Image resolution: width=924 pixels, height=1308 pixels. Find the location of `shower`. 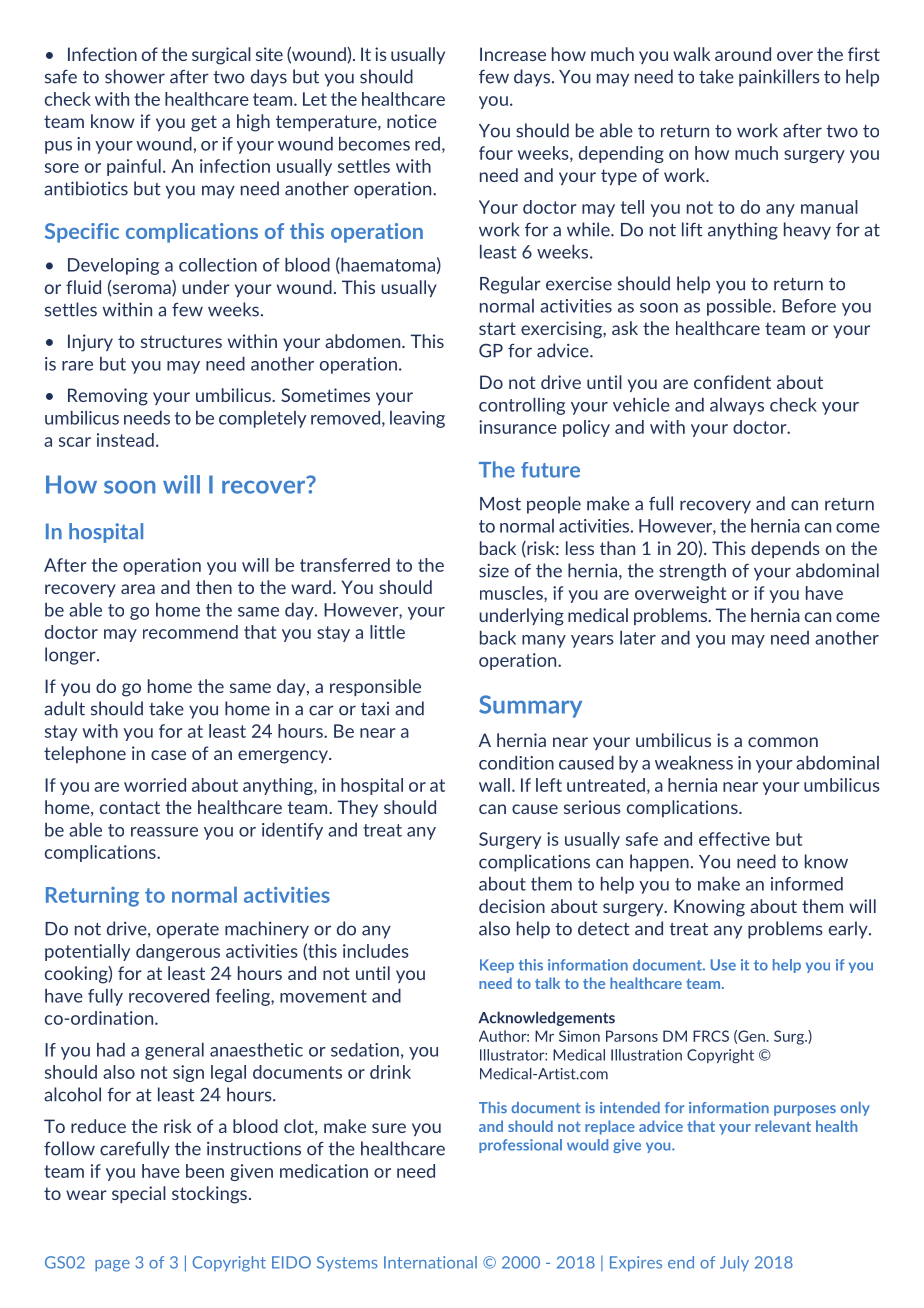

shower is located at coordinates (135, 76).
